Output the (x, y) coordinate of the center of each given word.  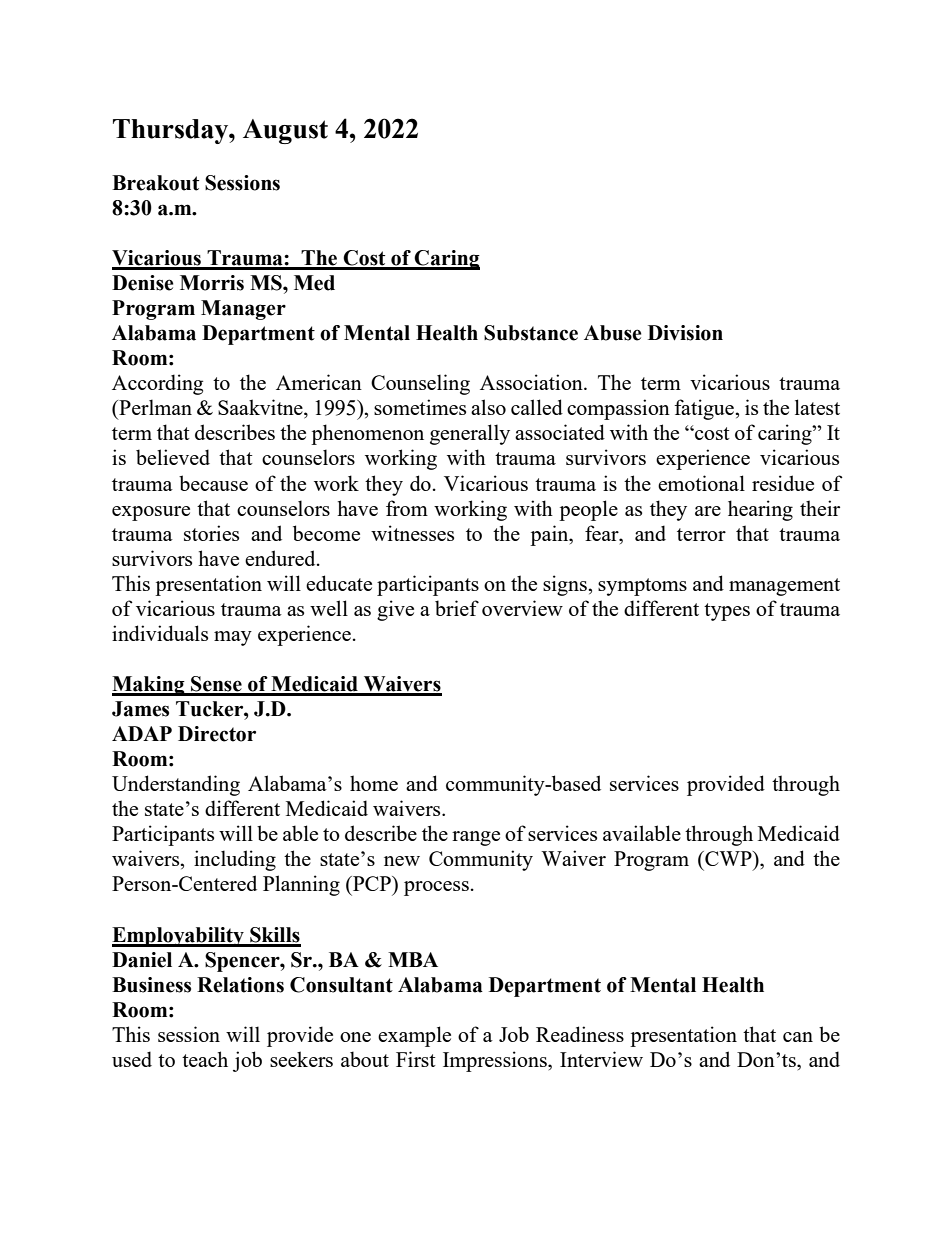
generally (470, 434)
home (374, 783)
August (285, 131)
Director (217, 734)
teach (205, 1059)
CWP (728, 858)
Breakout (155, 183)
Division (685, 333)
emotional (701, 483)
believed (173, 457)
